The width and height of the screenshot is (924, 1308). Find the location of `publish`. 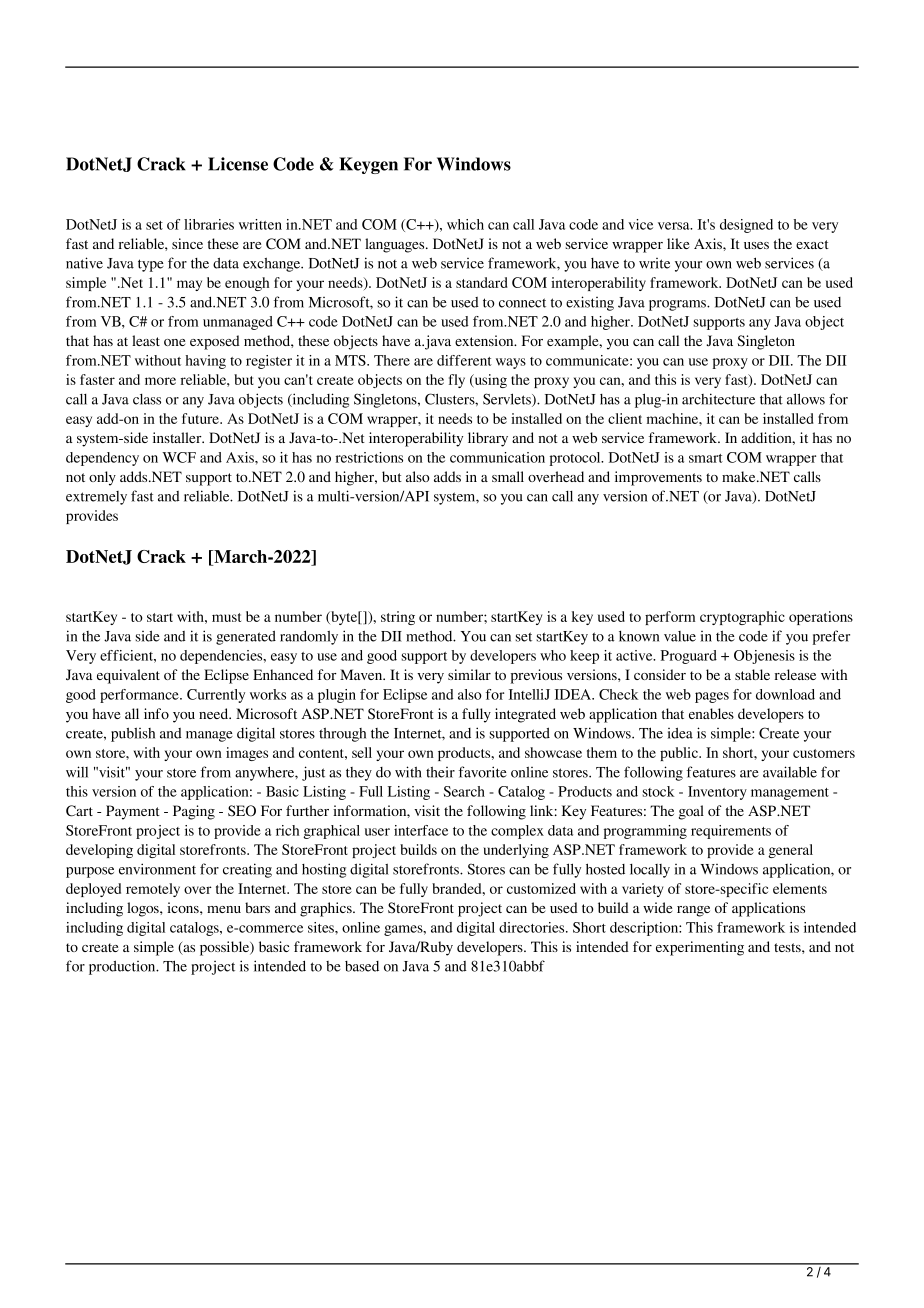

publish is located at coordinates (133, 734).
